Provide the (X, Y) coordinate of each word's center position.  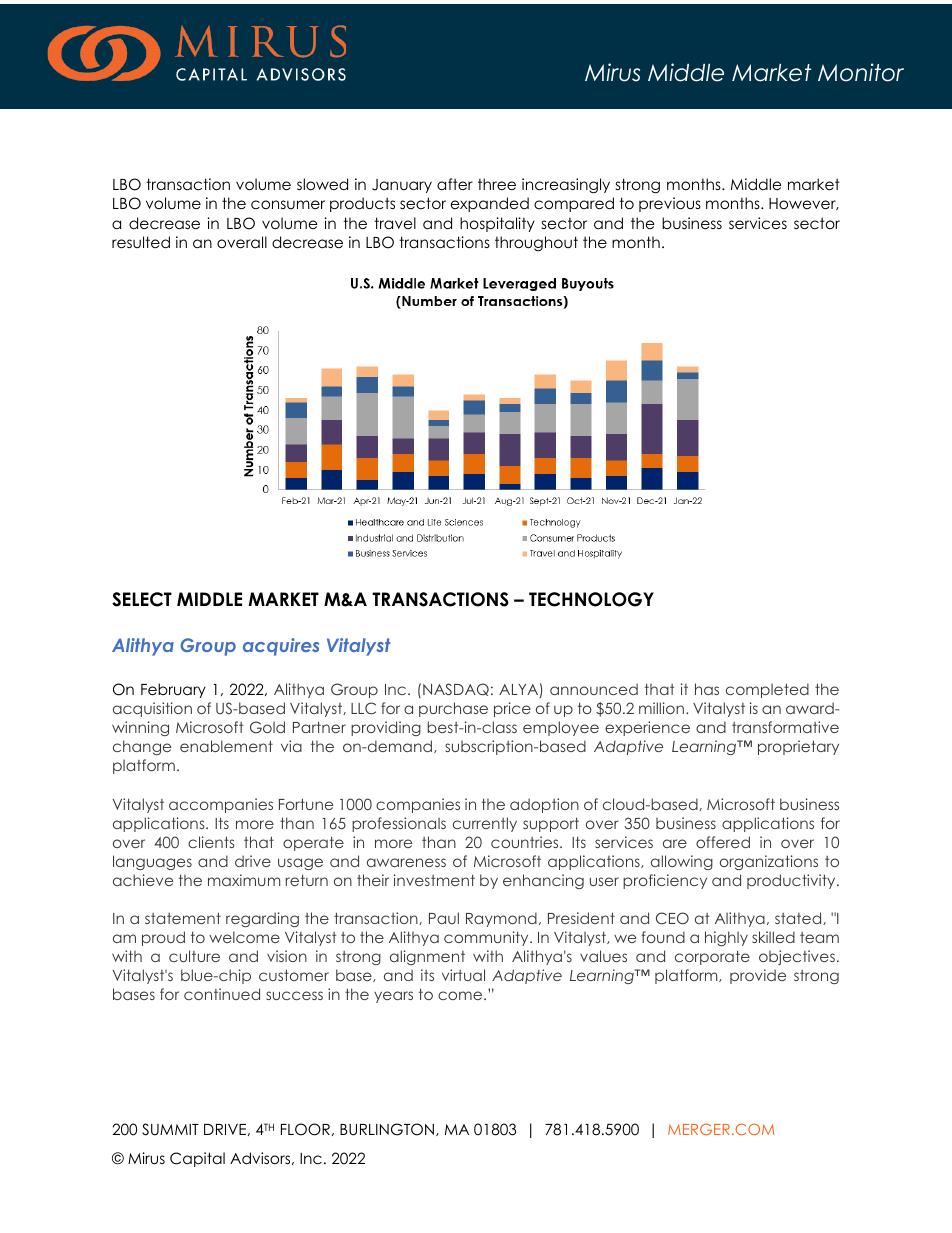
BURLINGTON (387, 1129)
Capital (197, 1159)
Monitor (861, 72)
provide (758, 976)
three (497, 184)
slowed (322, 184)
